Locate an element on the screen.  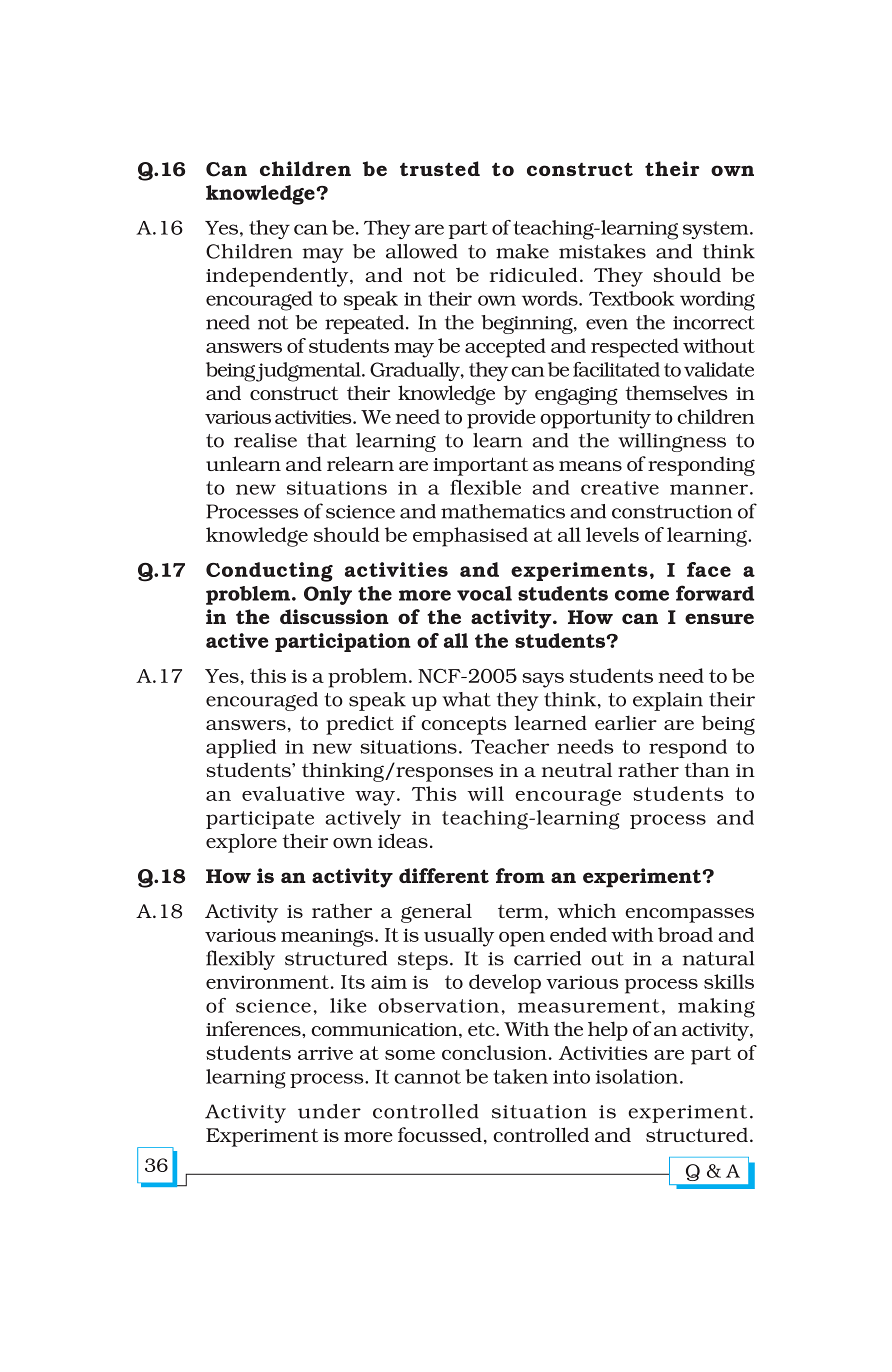
help is located at coordinates (608, 1031).
